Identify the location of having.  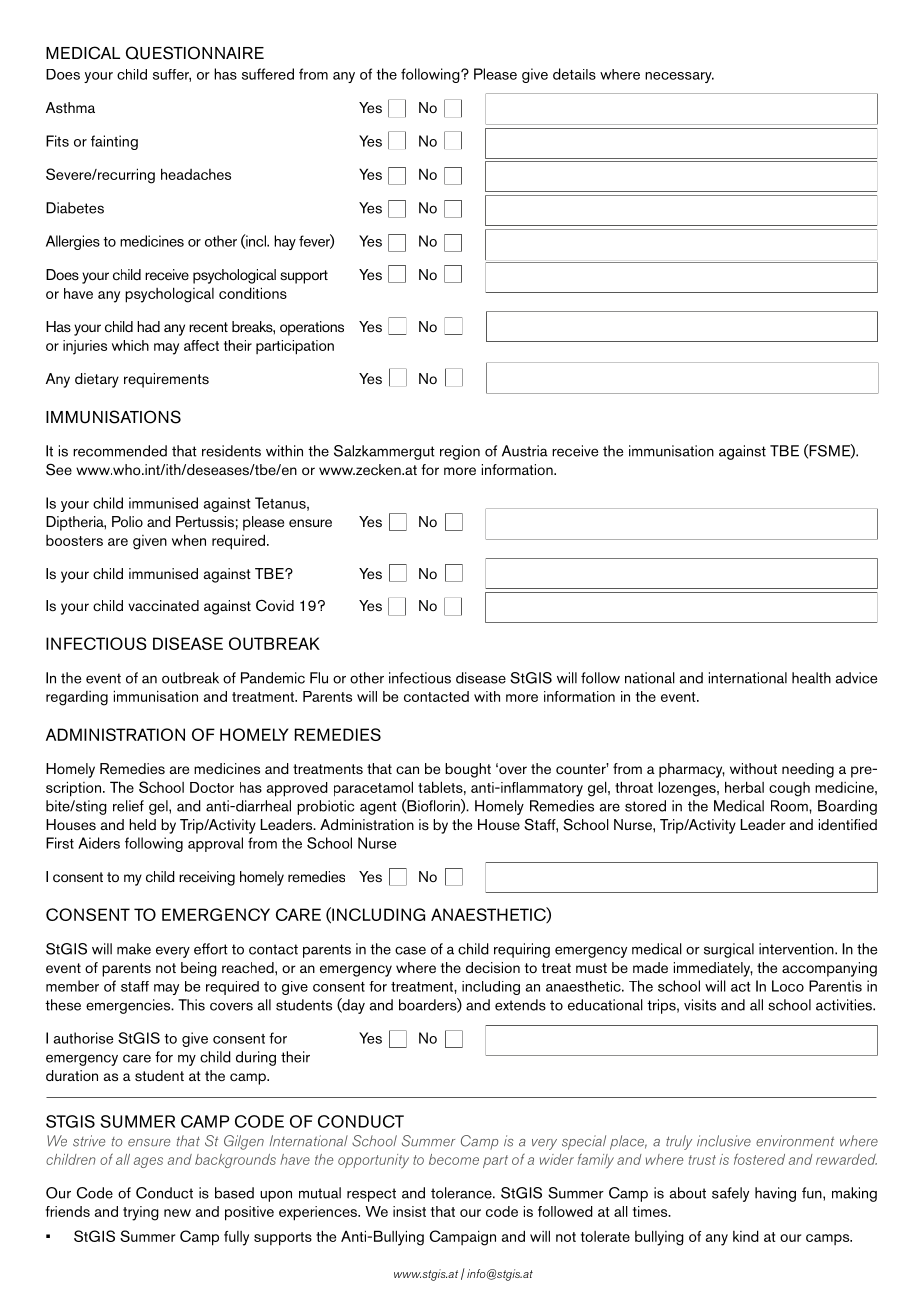
(775, 1194).
